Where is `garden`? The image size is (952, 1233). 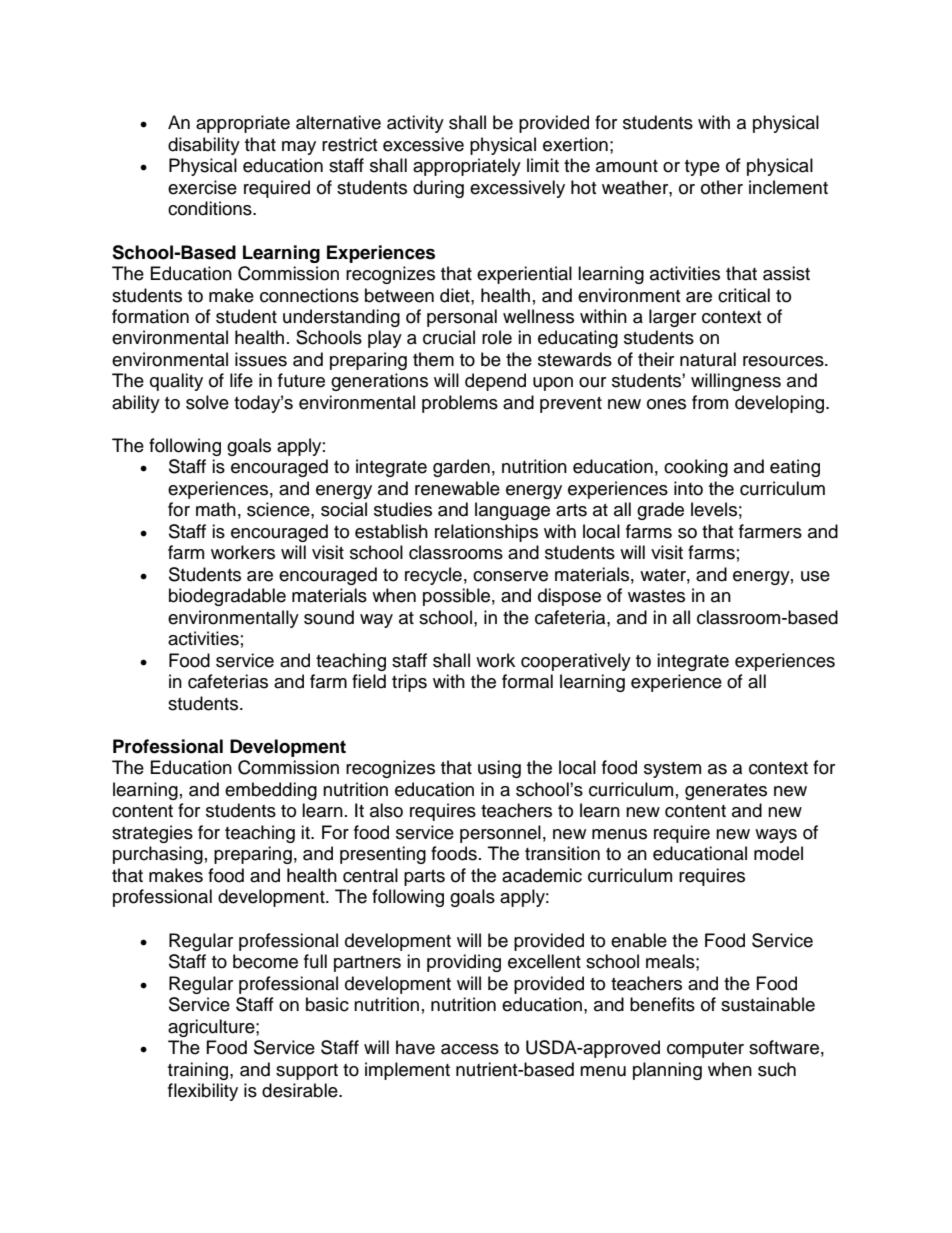 garden is located at coordinates (461, 468).
